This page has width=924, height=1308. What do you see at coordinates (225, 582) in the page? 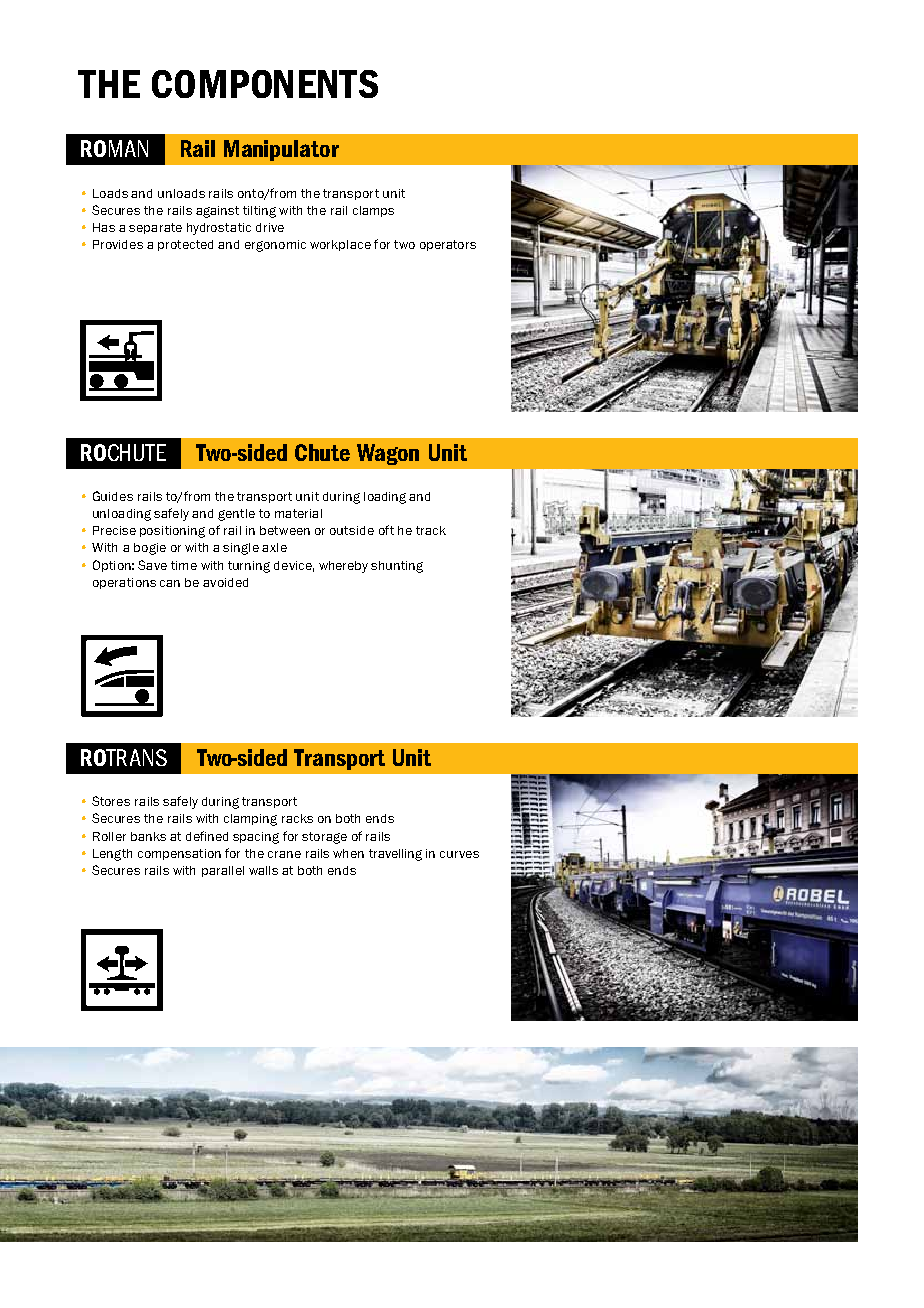
I see `avoided` at bounding box center [225, 582].
